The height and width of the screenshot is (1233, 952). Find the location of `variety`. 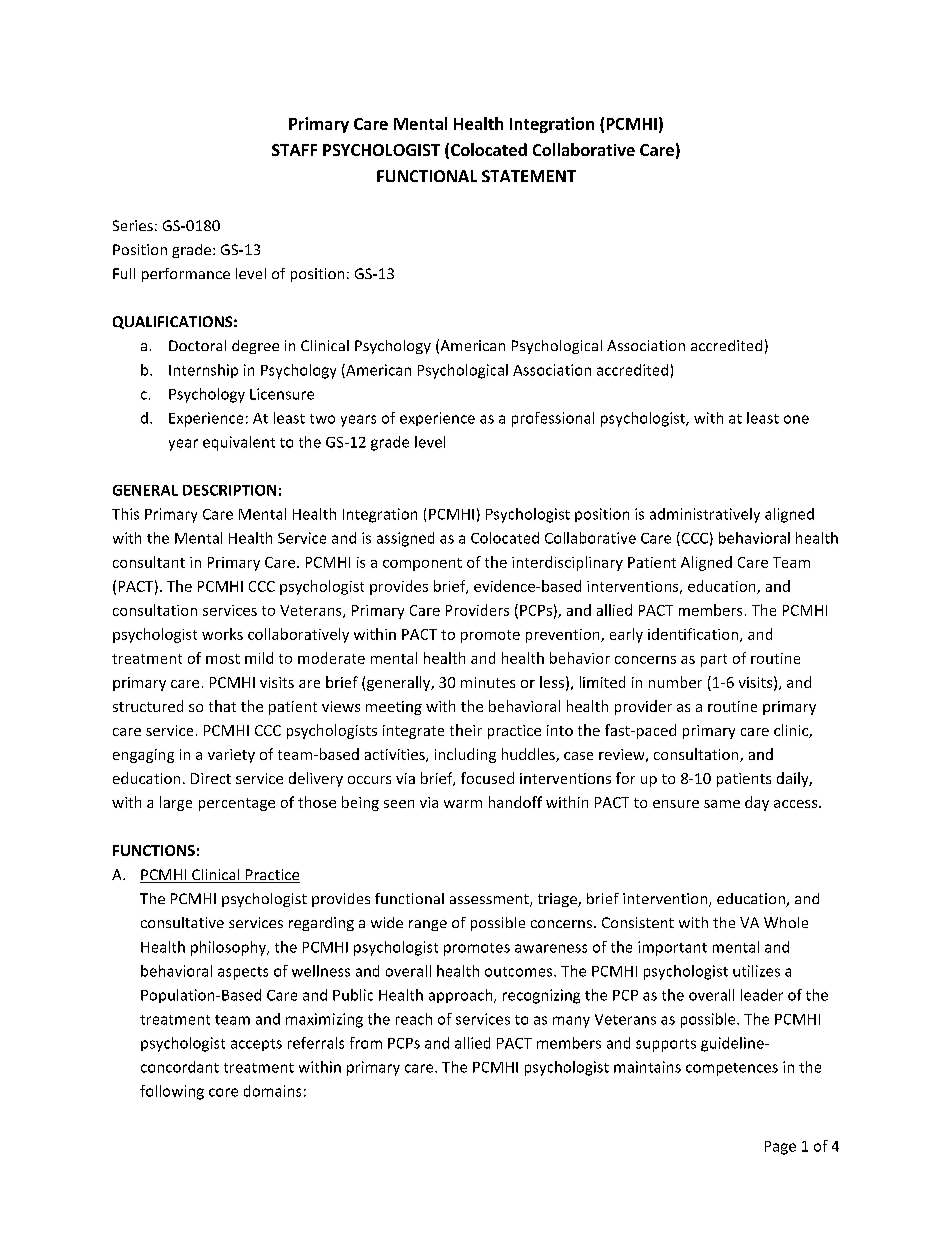

variety is located at coordinates (231, 756).
